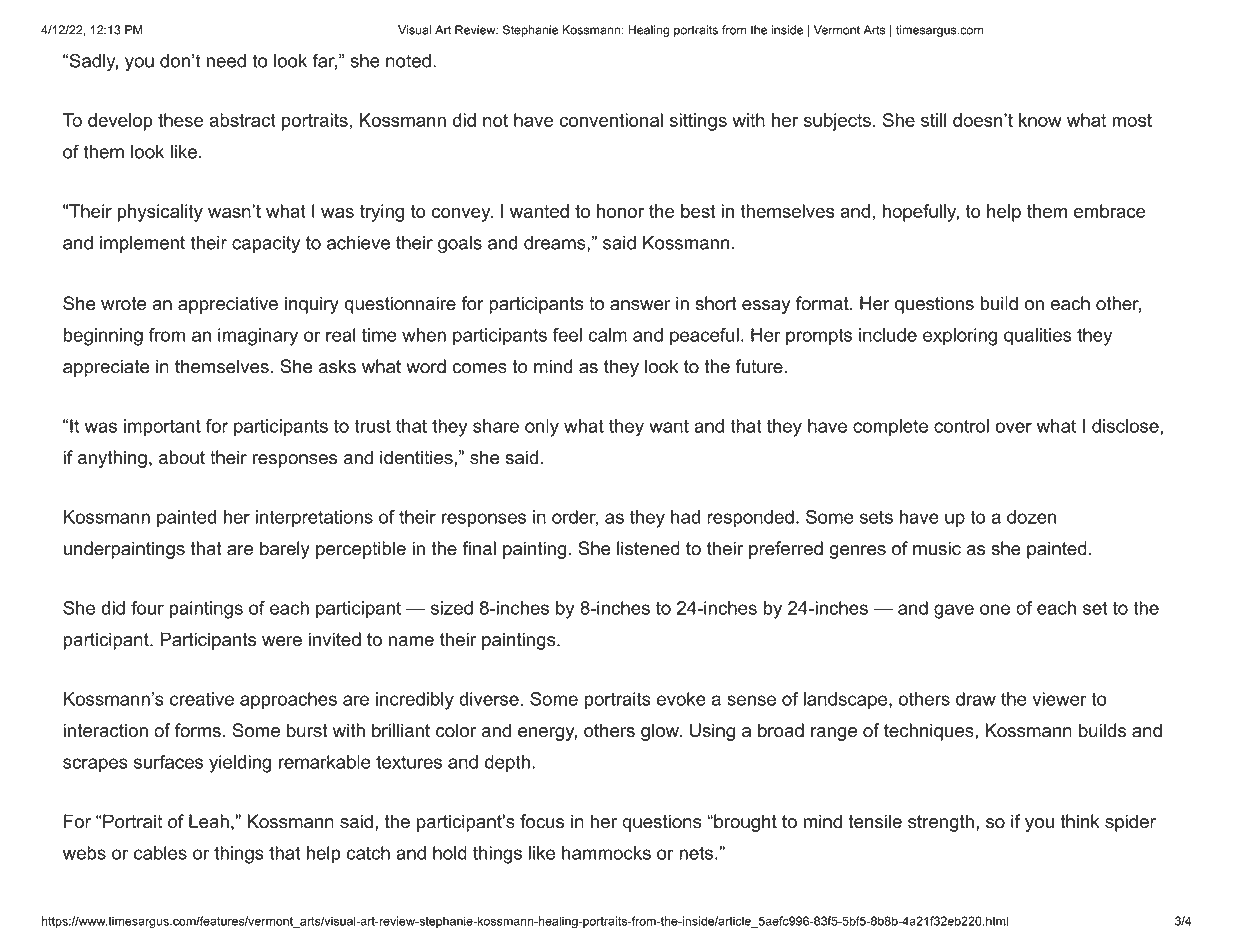 Image resolution: width=1233 pixels, height=952 pixels. Describe the element at coordinates (608, 335) in the page. I see `calm` at that location.
